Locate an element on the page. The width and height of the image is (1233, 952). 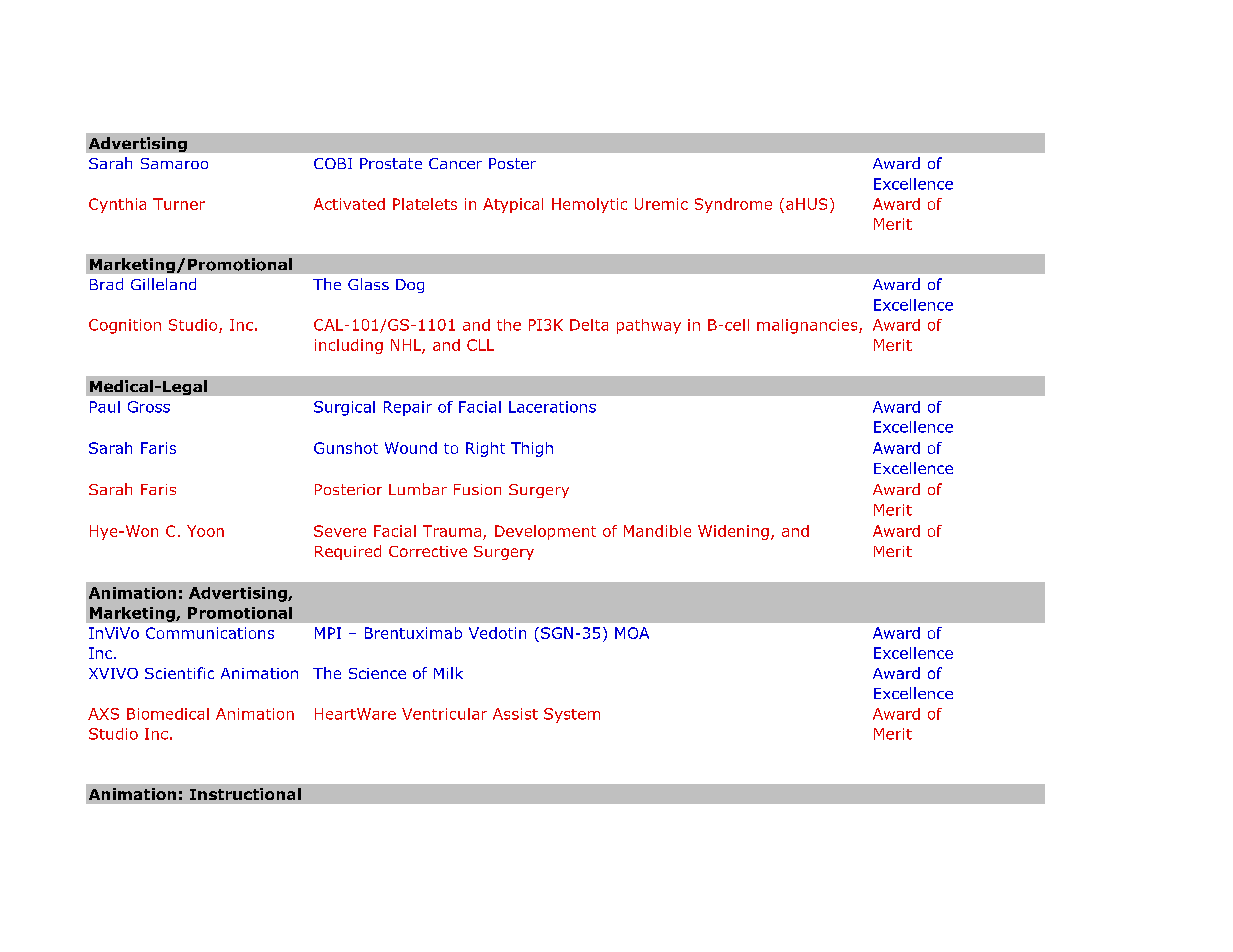
pathway is located at coordinates (649, 326).
